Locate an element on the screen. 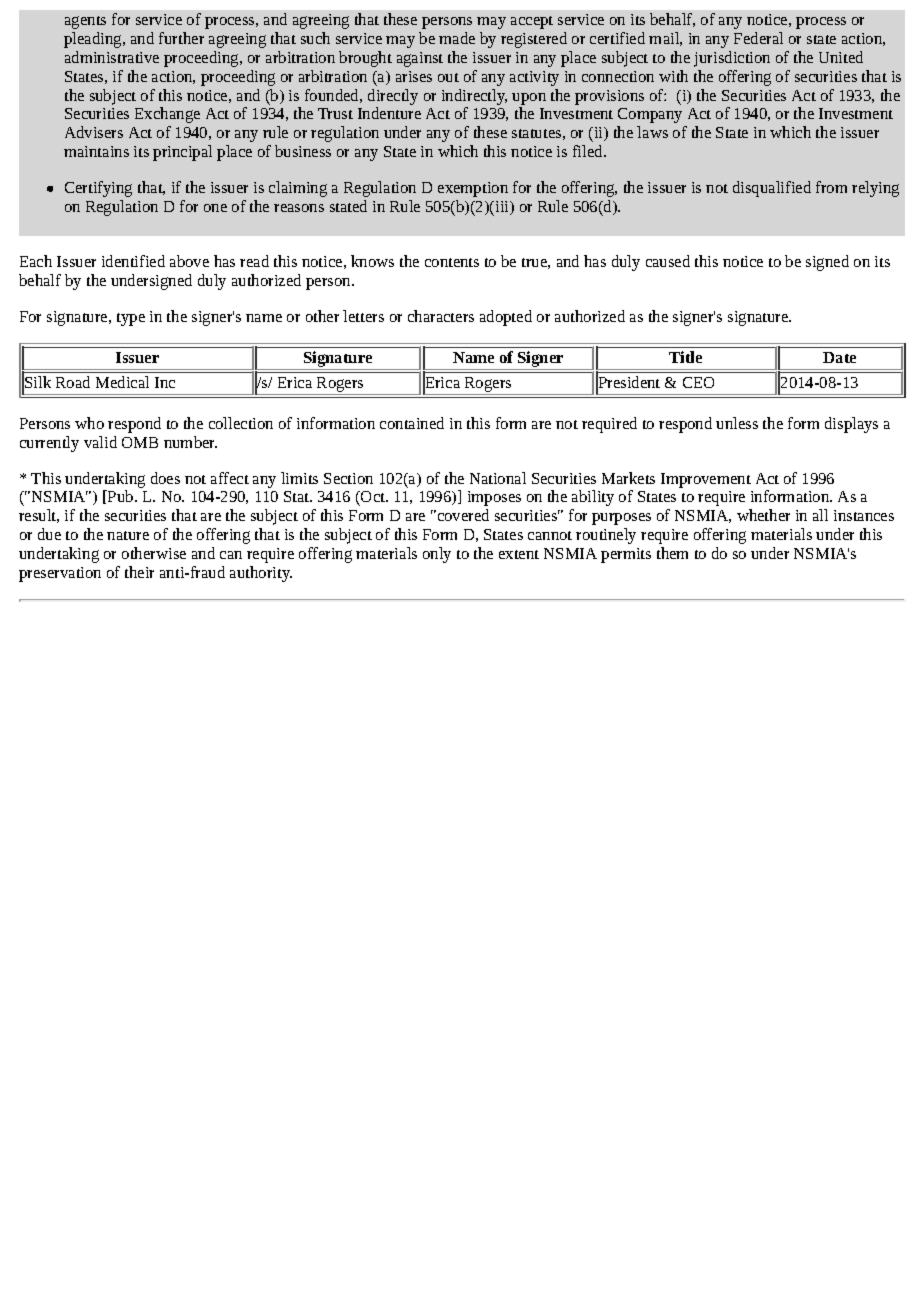 The width and height of the screenshot is (924, 1308). pleading is located at coordinates (94, 40).
